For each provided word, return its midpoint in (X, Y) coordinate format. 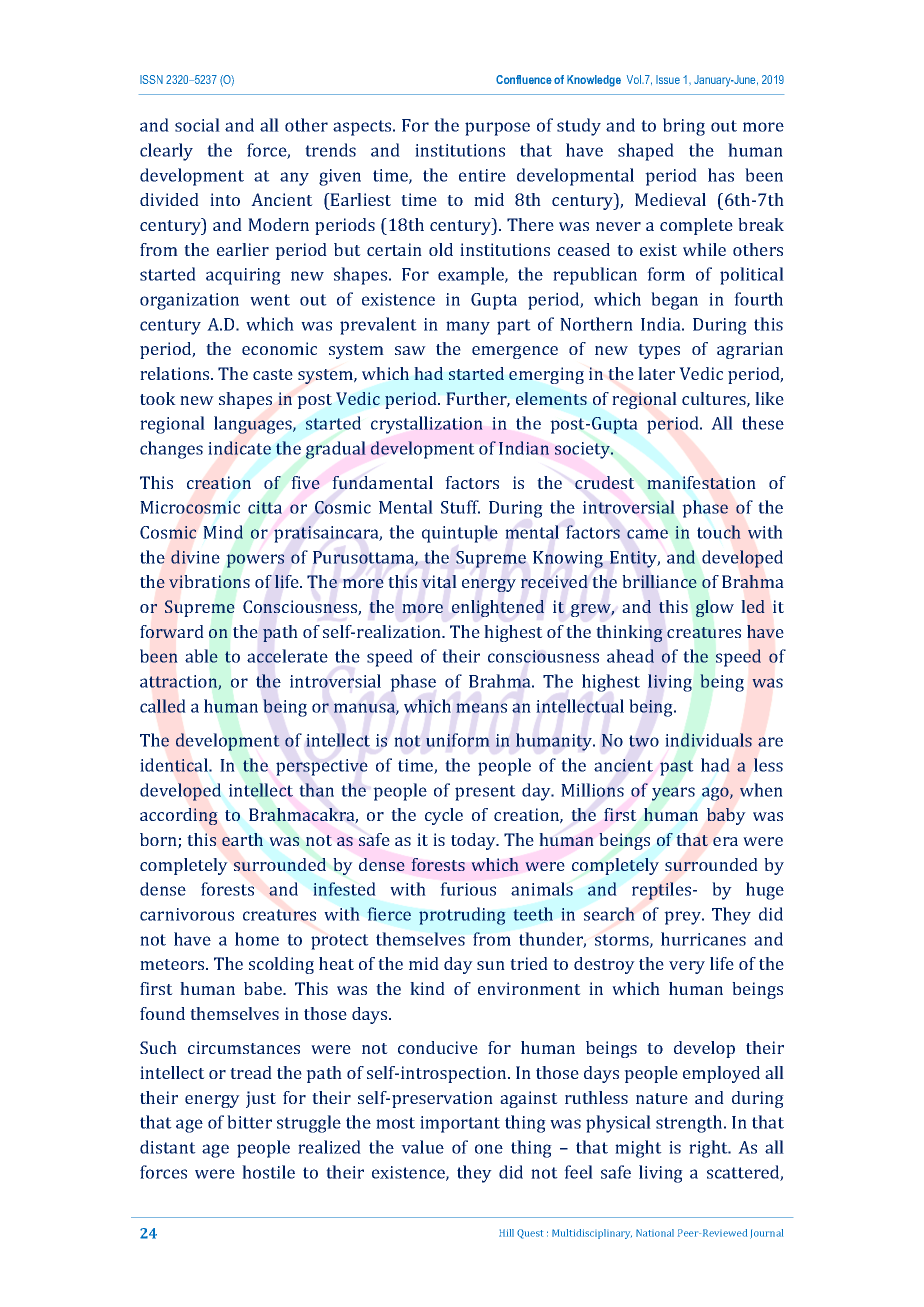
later (656, 373)
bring (684, 127)
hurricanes (703, 939)
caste (273, 374)
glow (715, 608)
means (481, 708)
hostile (268, 1172)
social (197, 125)
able (201, 656)
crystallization (427, 425)
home (257, 939)
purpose (497, 129)
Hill (506, 1233)
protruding (462, 916)
